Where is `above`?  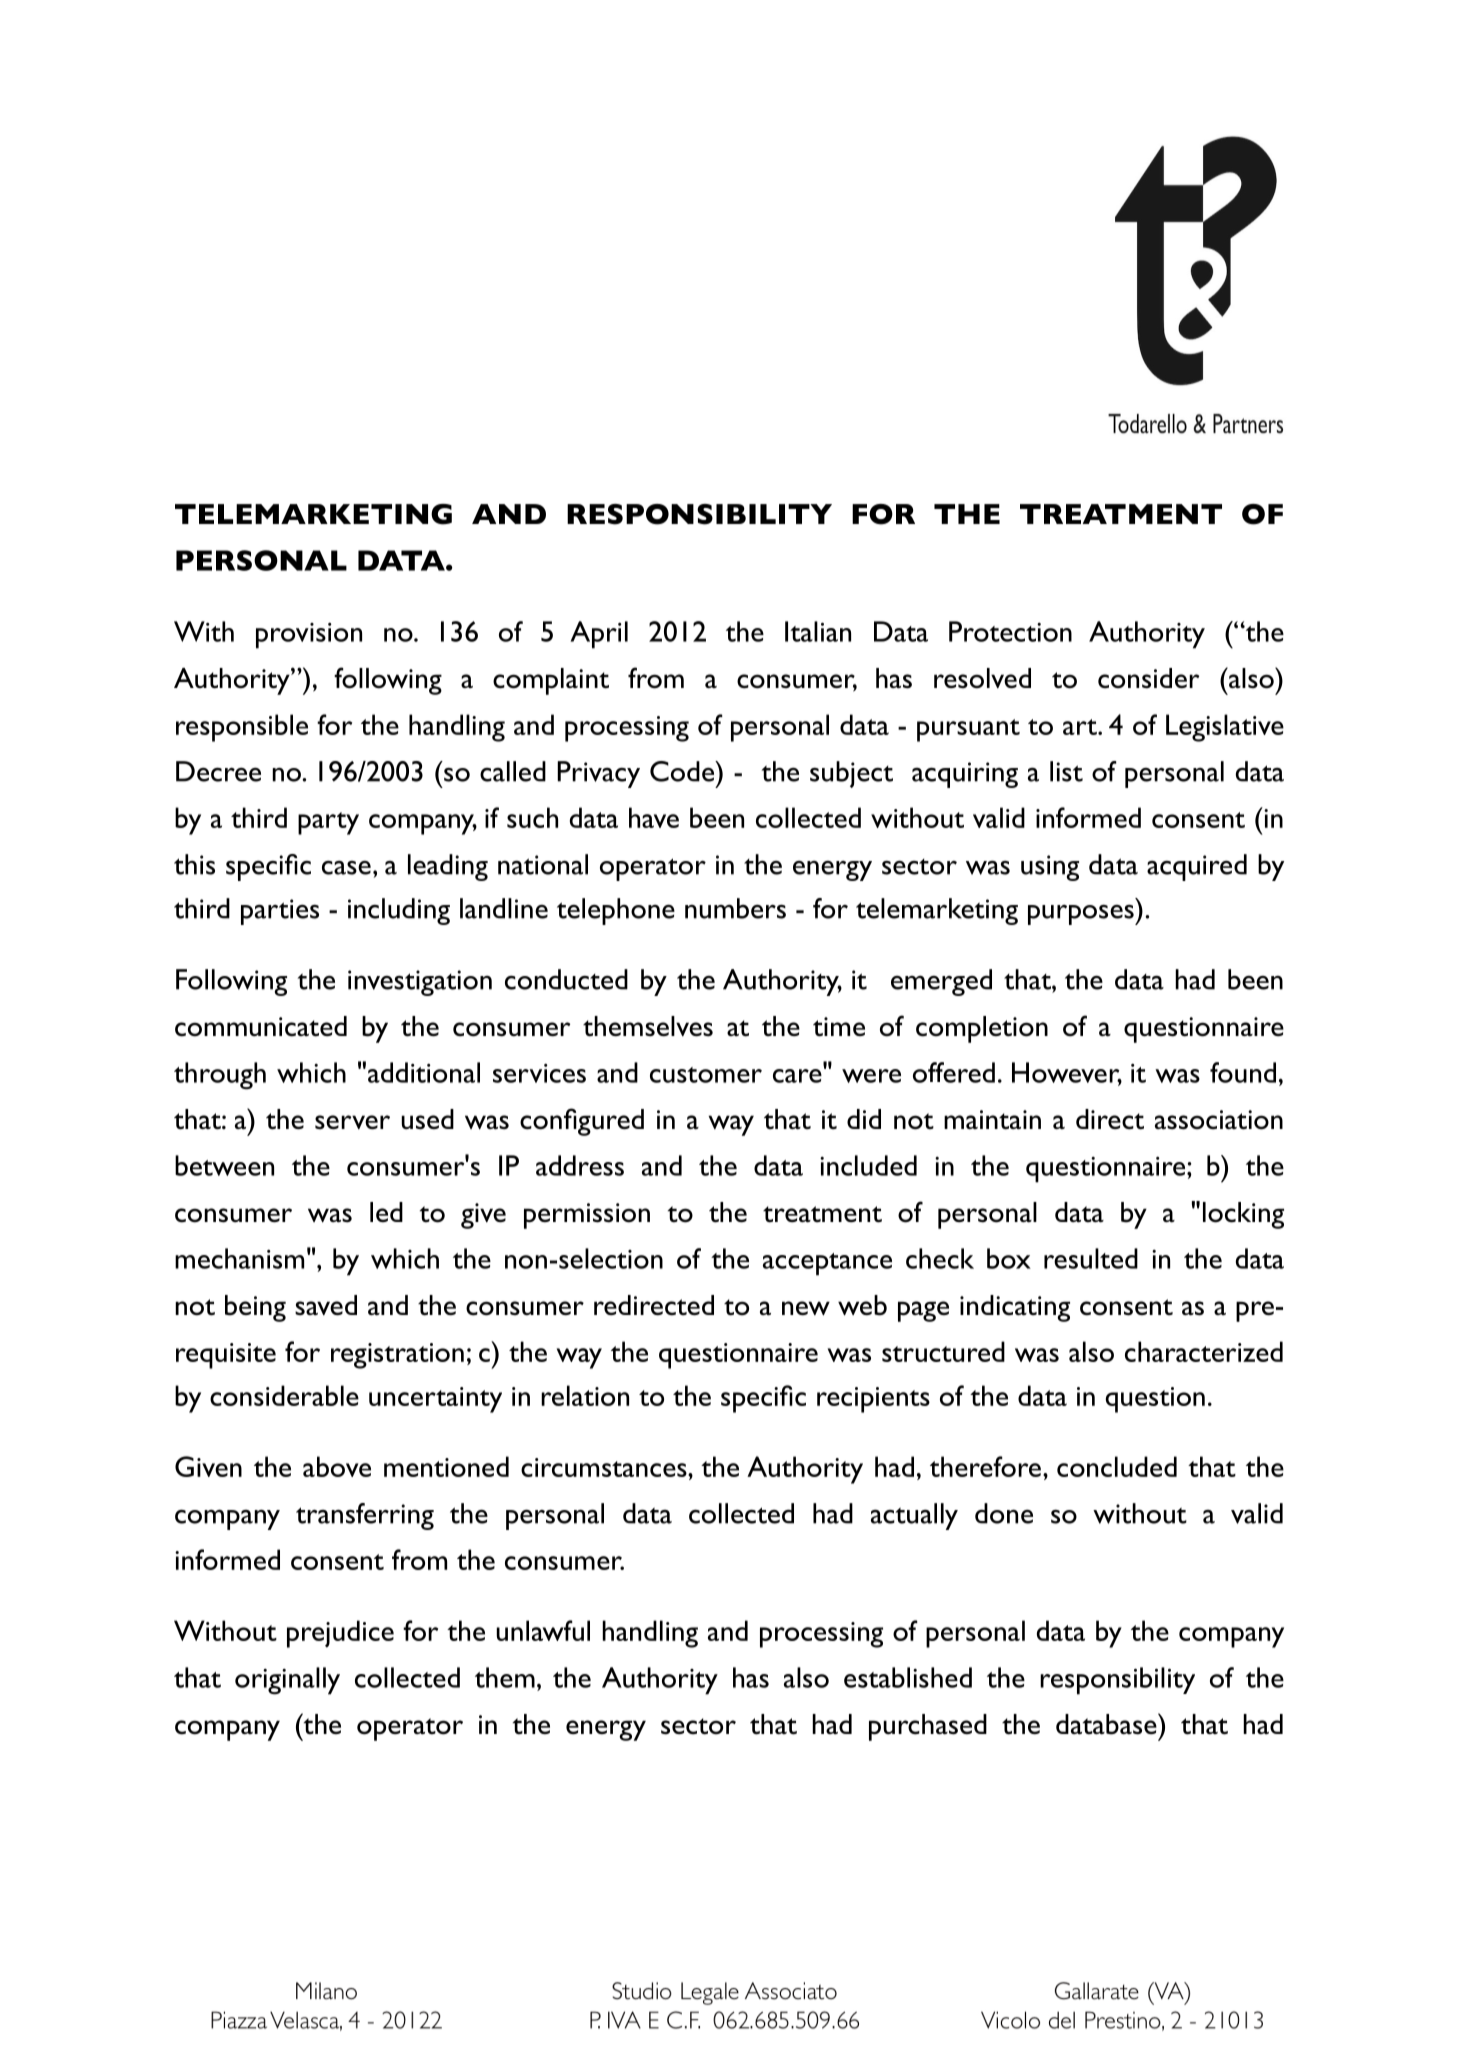 above is located at coordinates (337, 1466).
